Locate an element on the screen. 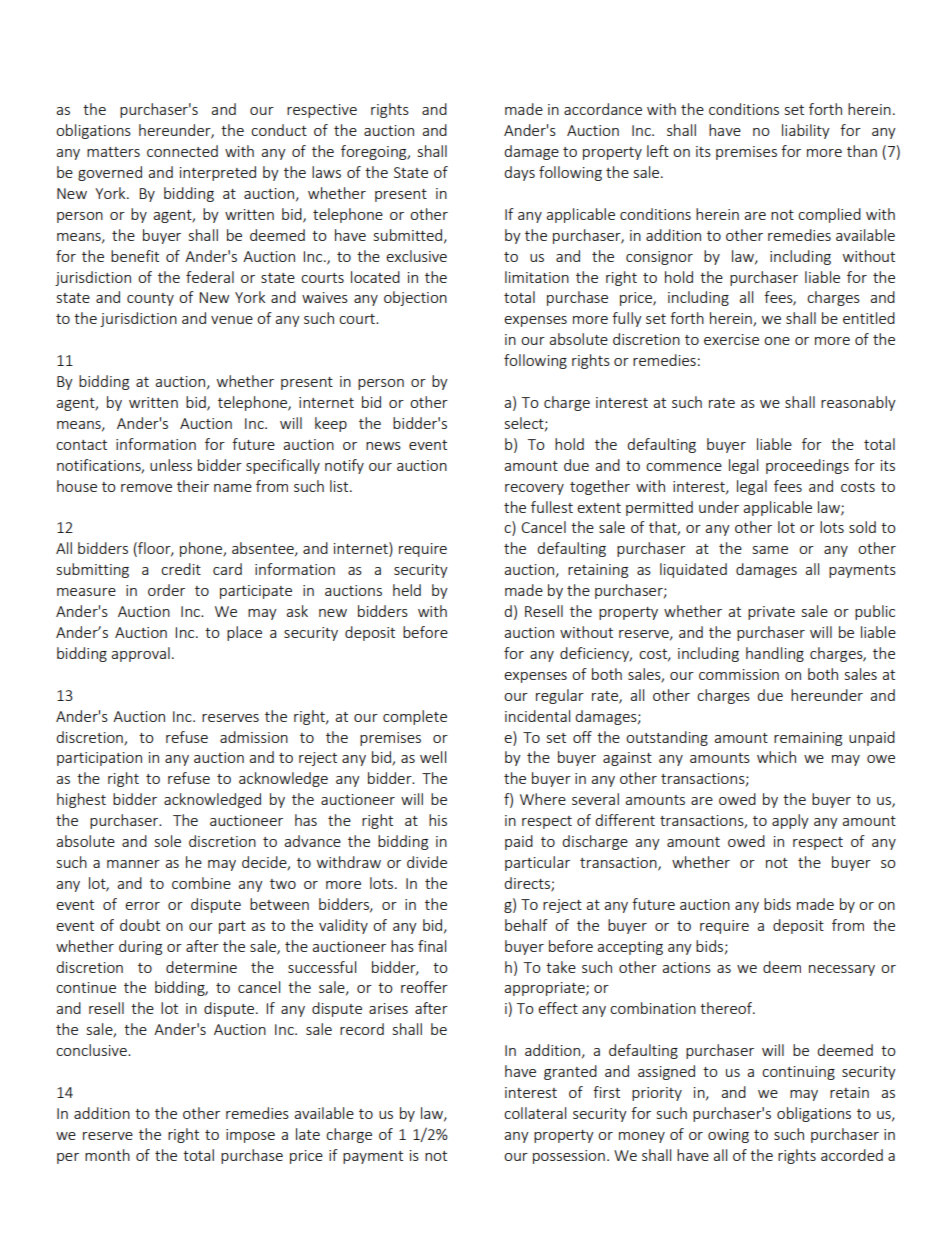 Image resolution: width=952 pixels, height=1233 pixels. news is located at coordinates (383, 446).
